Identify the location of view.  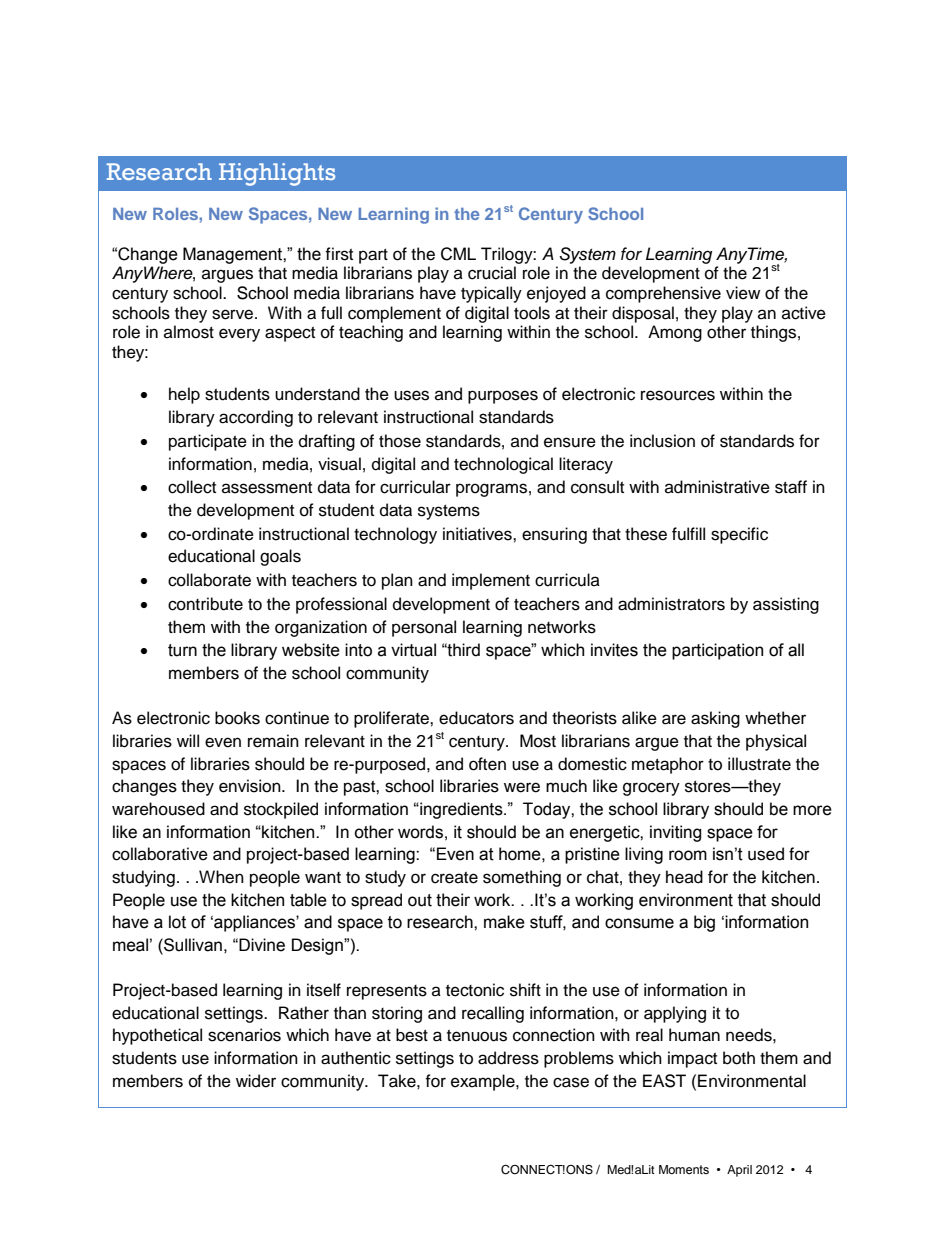
(743, 293).
